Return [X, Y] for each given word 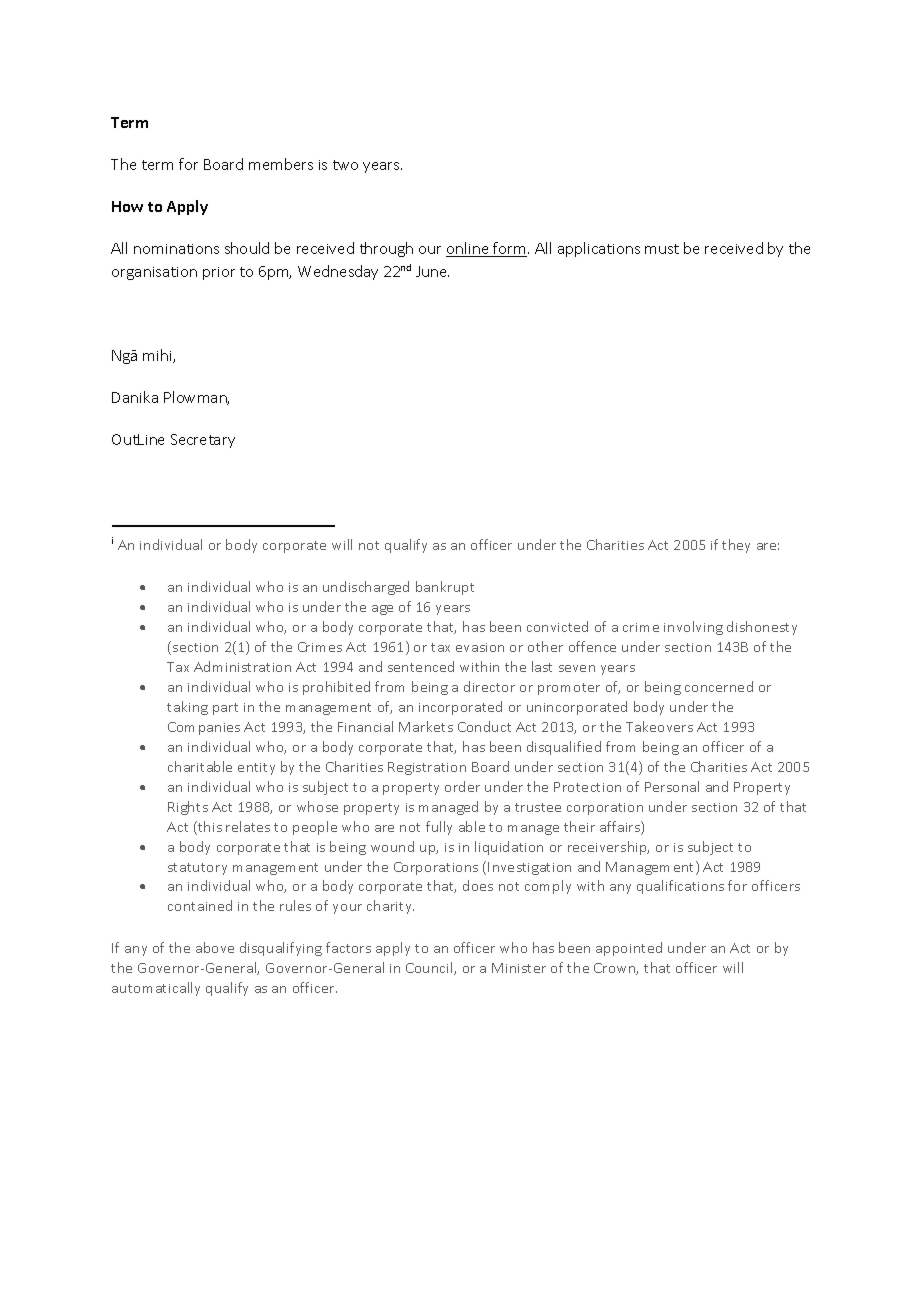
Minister [519, 968]
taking [187, 708]
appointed [629, 949]
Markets [426, 726]
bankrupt [445, 588]
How [127, 206]
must [662, 249]
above [215, 947]
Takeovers [659, 726]
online [468, 249]
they [736, 546]
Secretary [203, 441]
